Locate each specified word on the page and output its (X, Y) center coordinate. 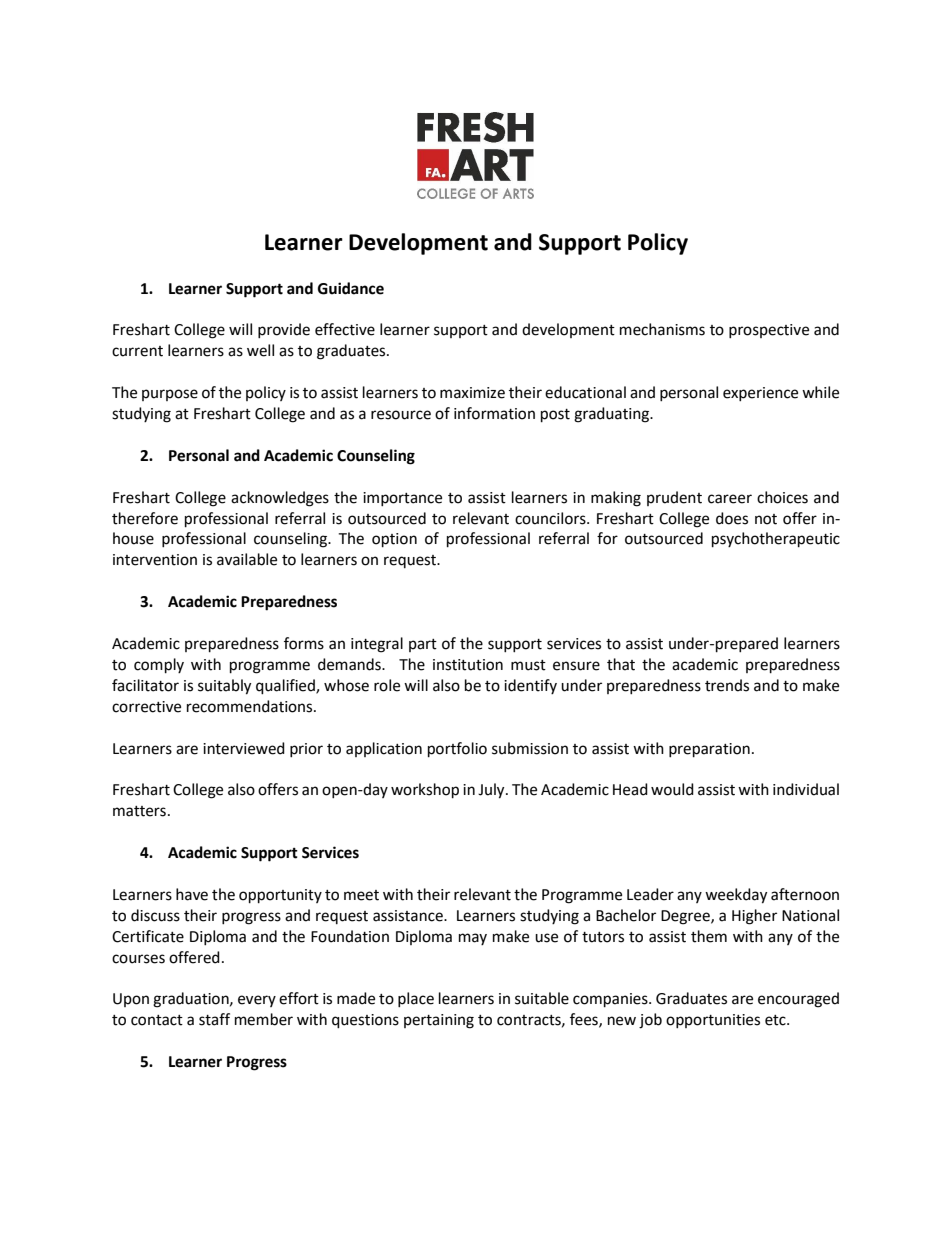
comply (159, 666)
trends (727, 685)
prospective (769, 331)
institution (468, 665)
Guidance (351, 288)
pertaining (439, 1021)
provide (284, 330)
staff (214, 1019)
